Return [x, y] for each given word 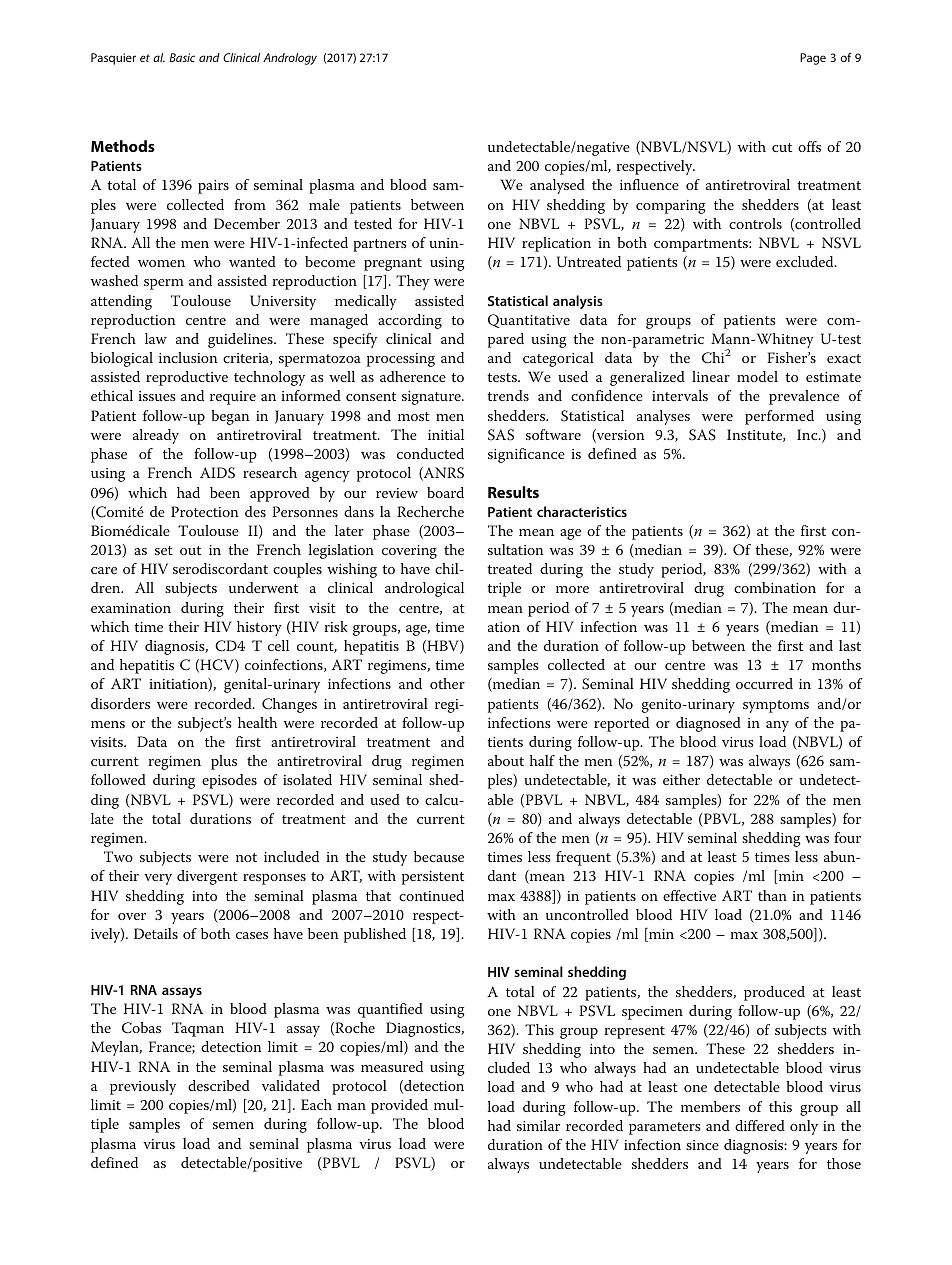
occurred [764, 683]
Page [813, 59]
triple [504, 589]
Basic [182, 57]
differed [760, 1125]
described [219, 1085]
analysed [557, 186]
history [259, 628]
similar [538, 1125]
